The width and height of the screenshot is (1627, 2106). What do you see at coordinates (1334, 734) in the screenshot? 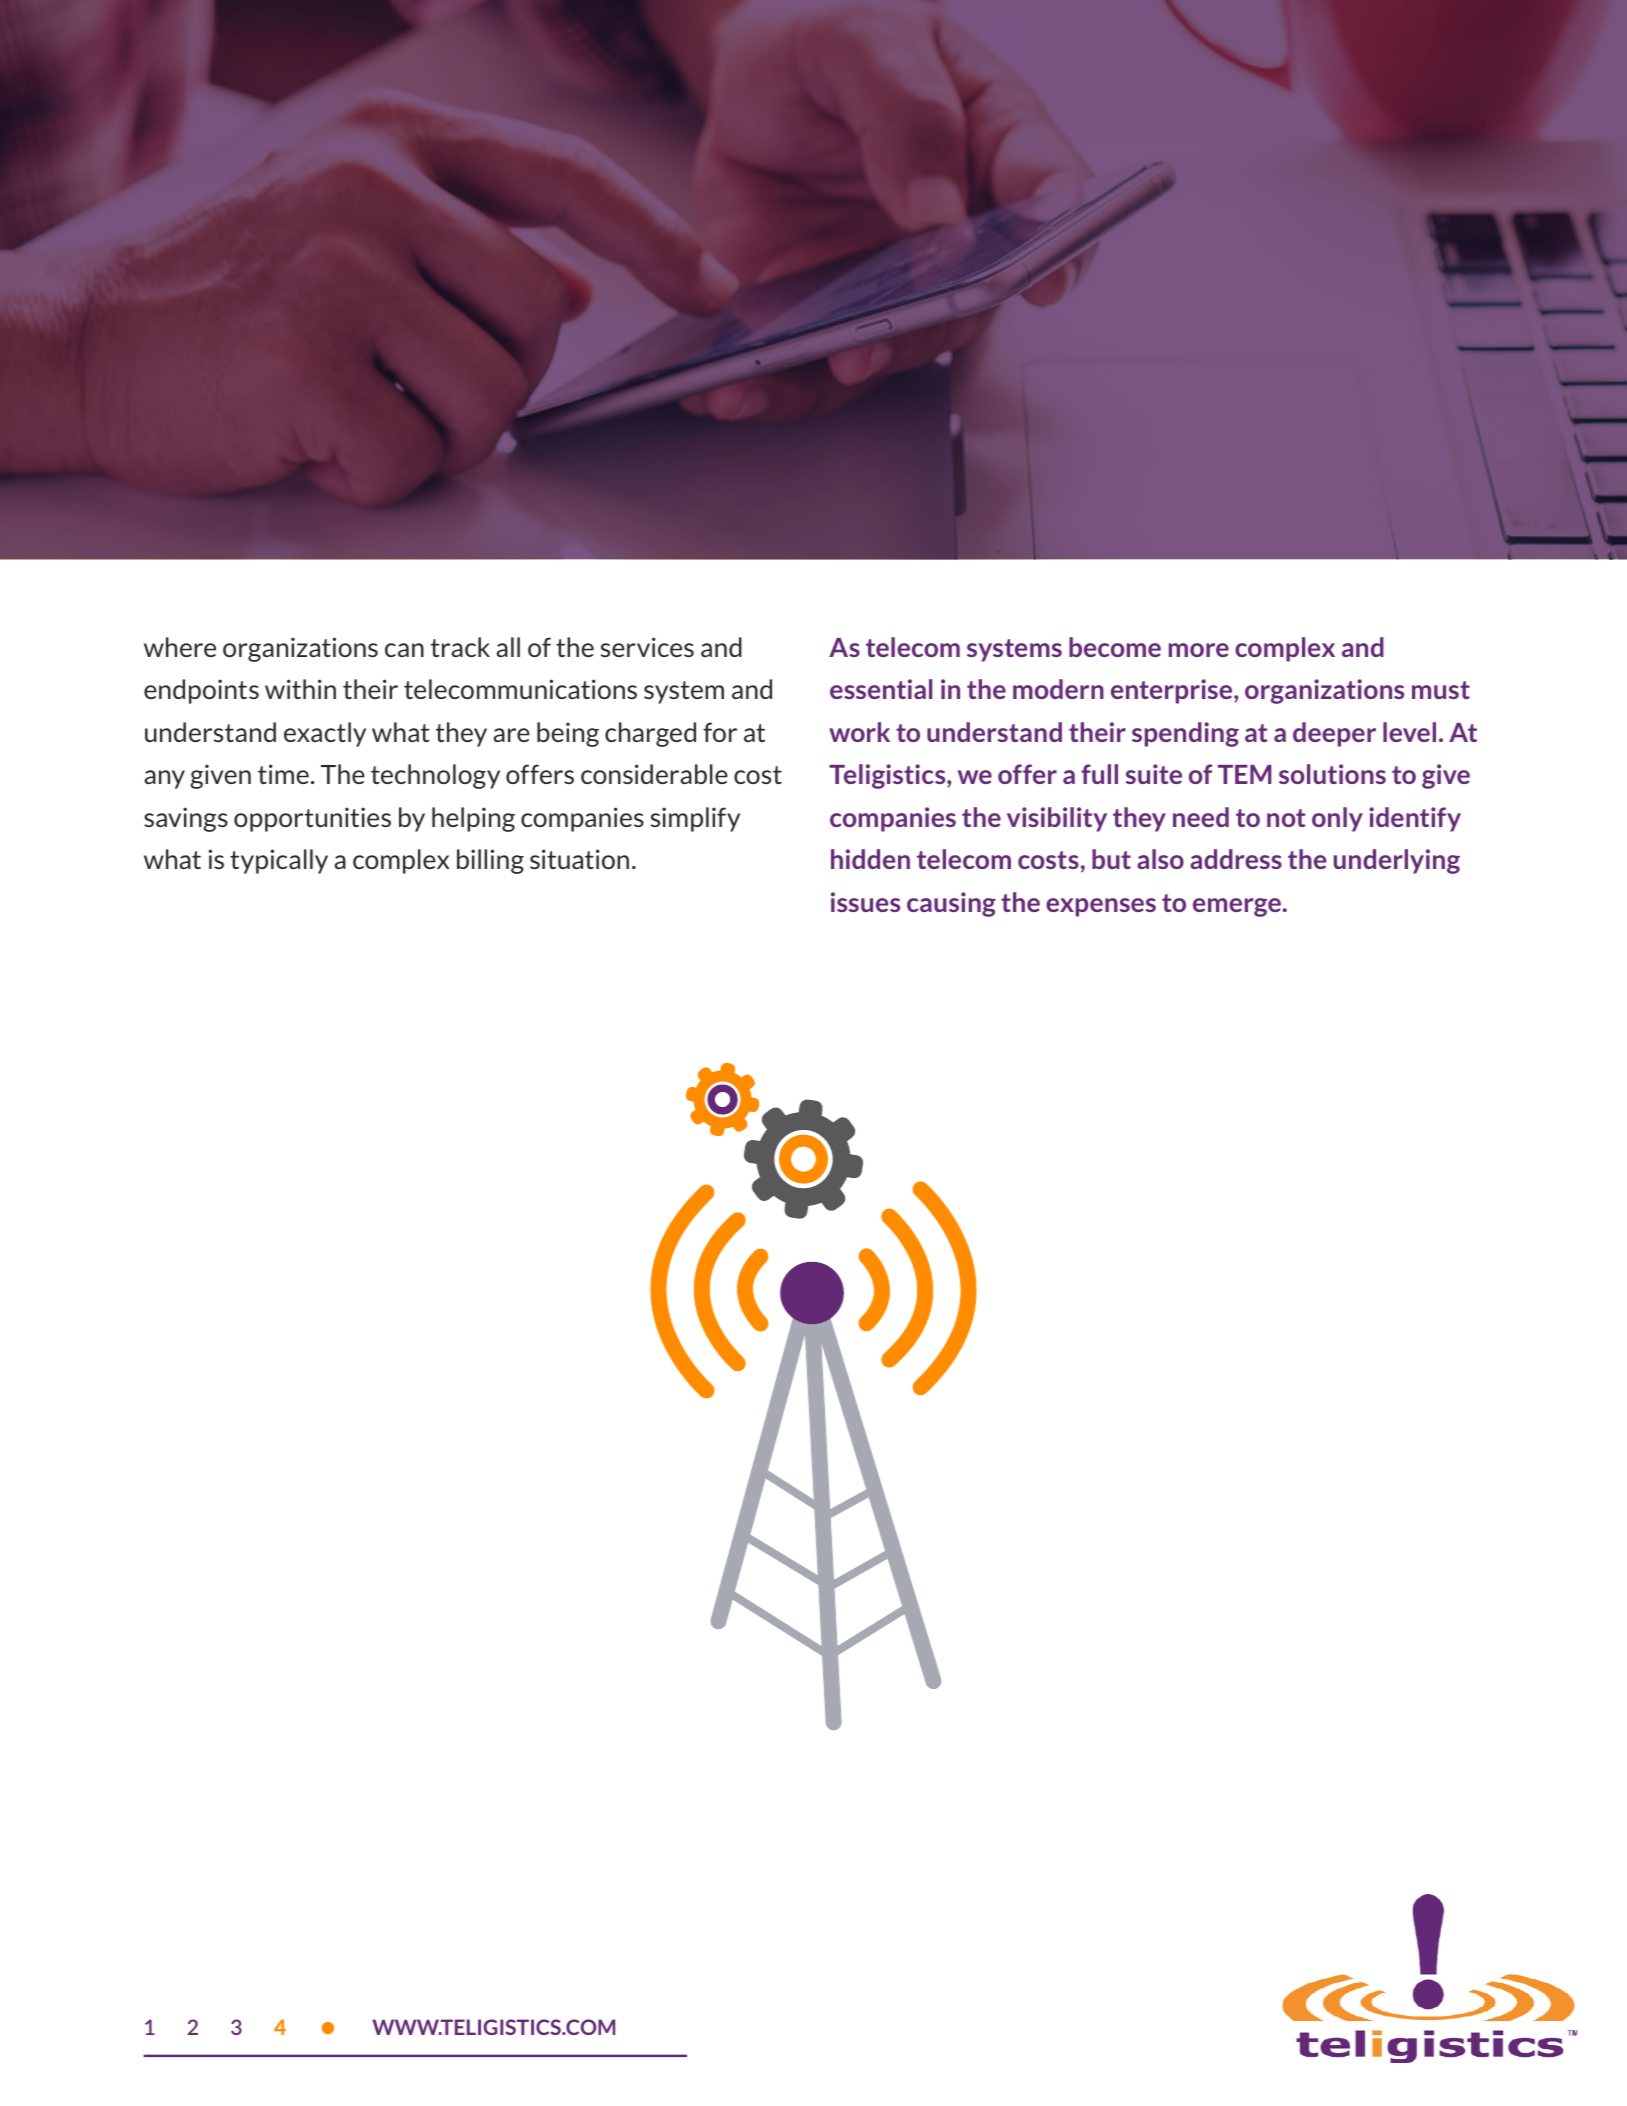
I see `deeper` at bounding box center [1334, 734].
